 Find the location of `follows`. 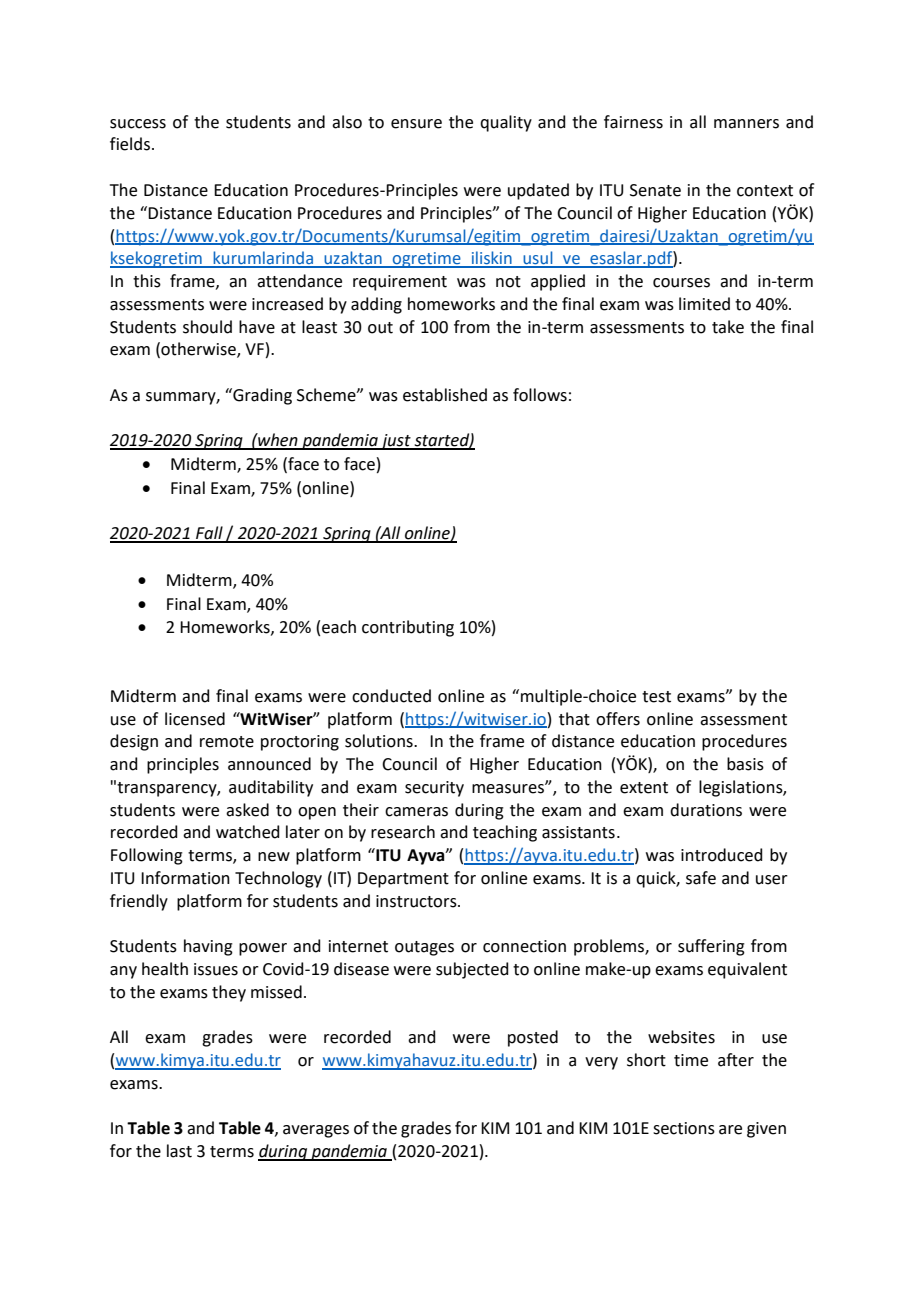

follows is located at coordinates (540, 395).
